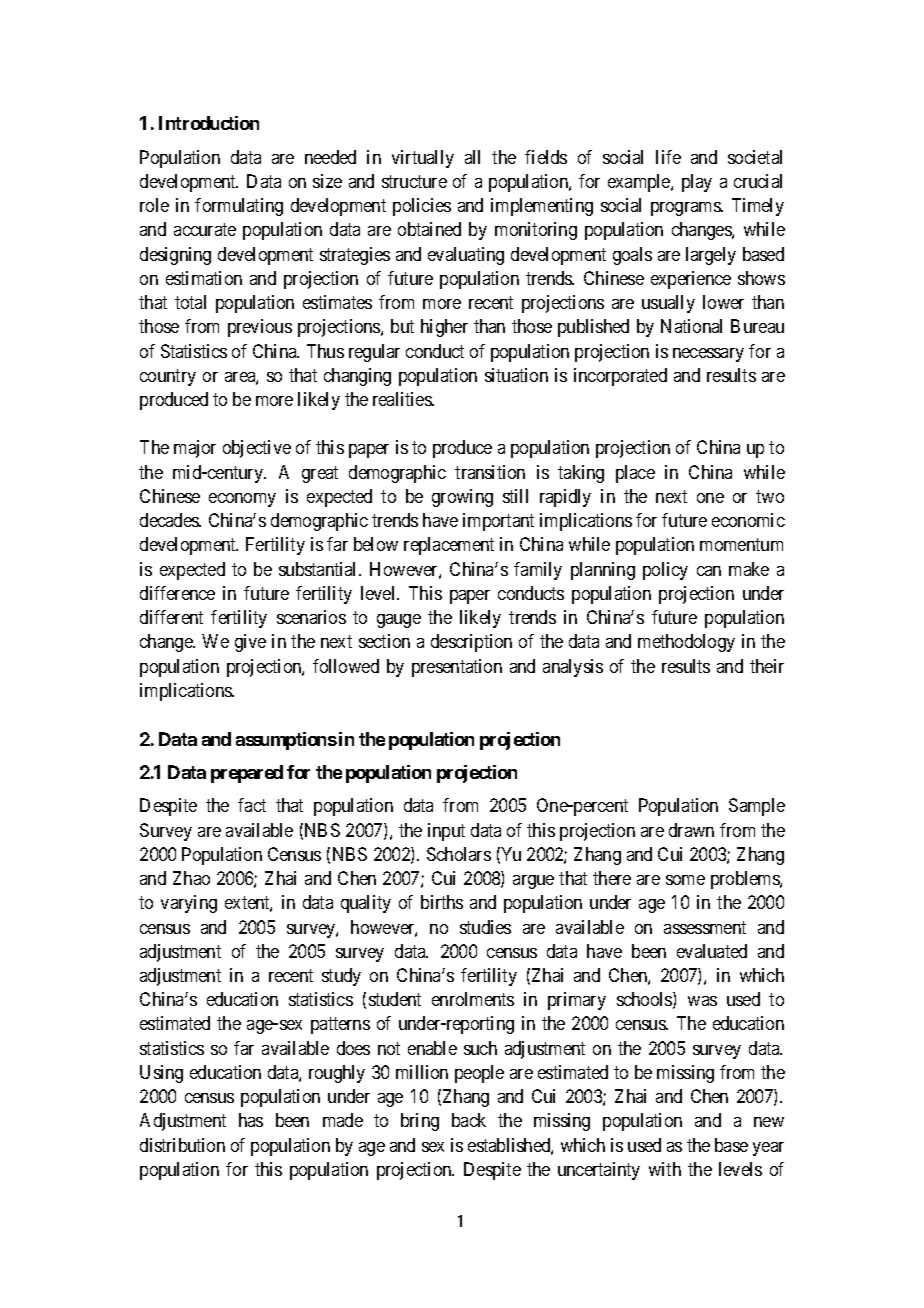  Describe the element at coordinates (250, 643) in the page. I see `give` at that location.
